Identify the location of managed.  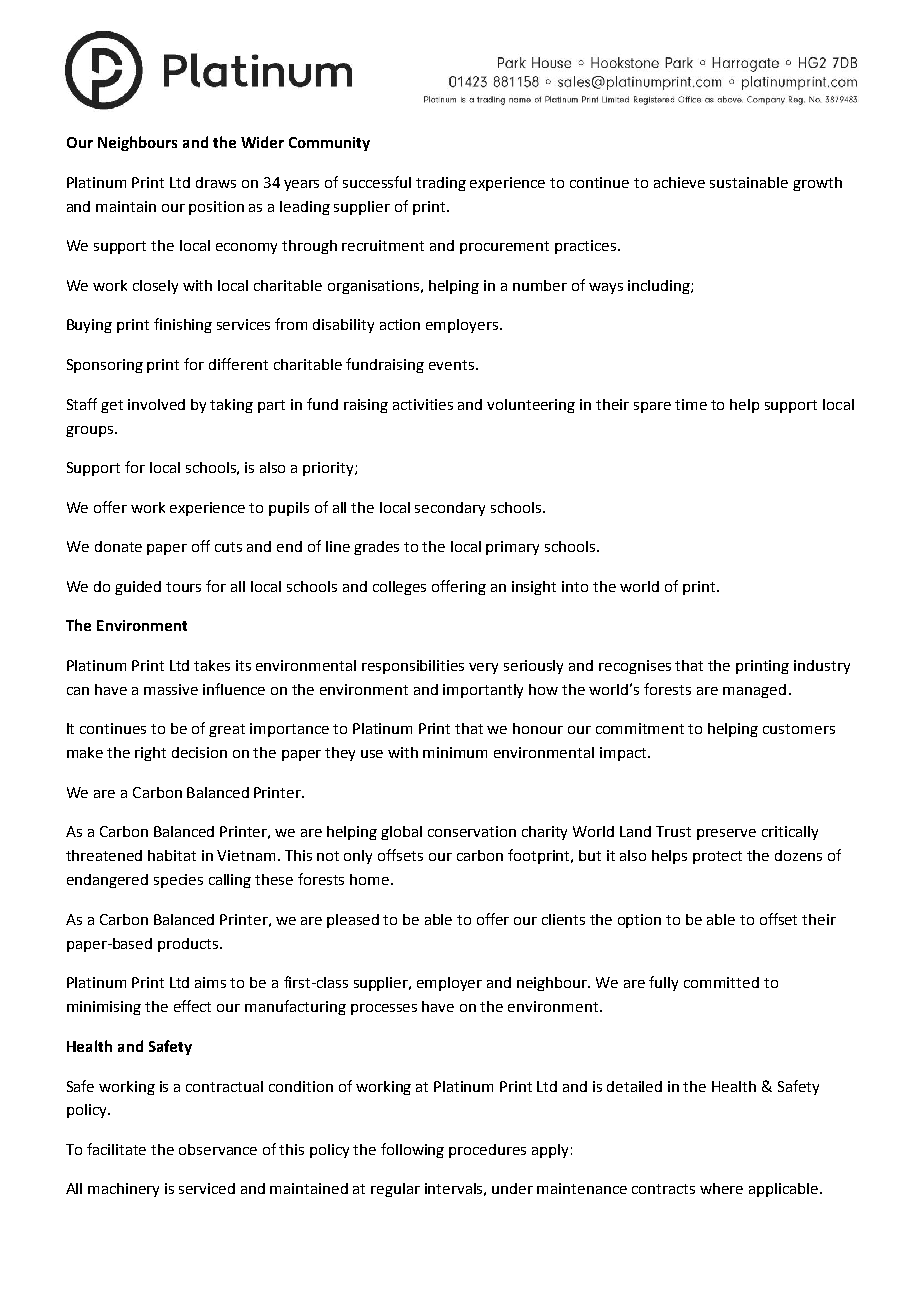
(754, 691).
